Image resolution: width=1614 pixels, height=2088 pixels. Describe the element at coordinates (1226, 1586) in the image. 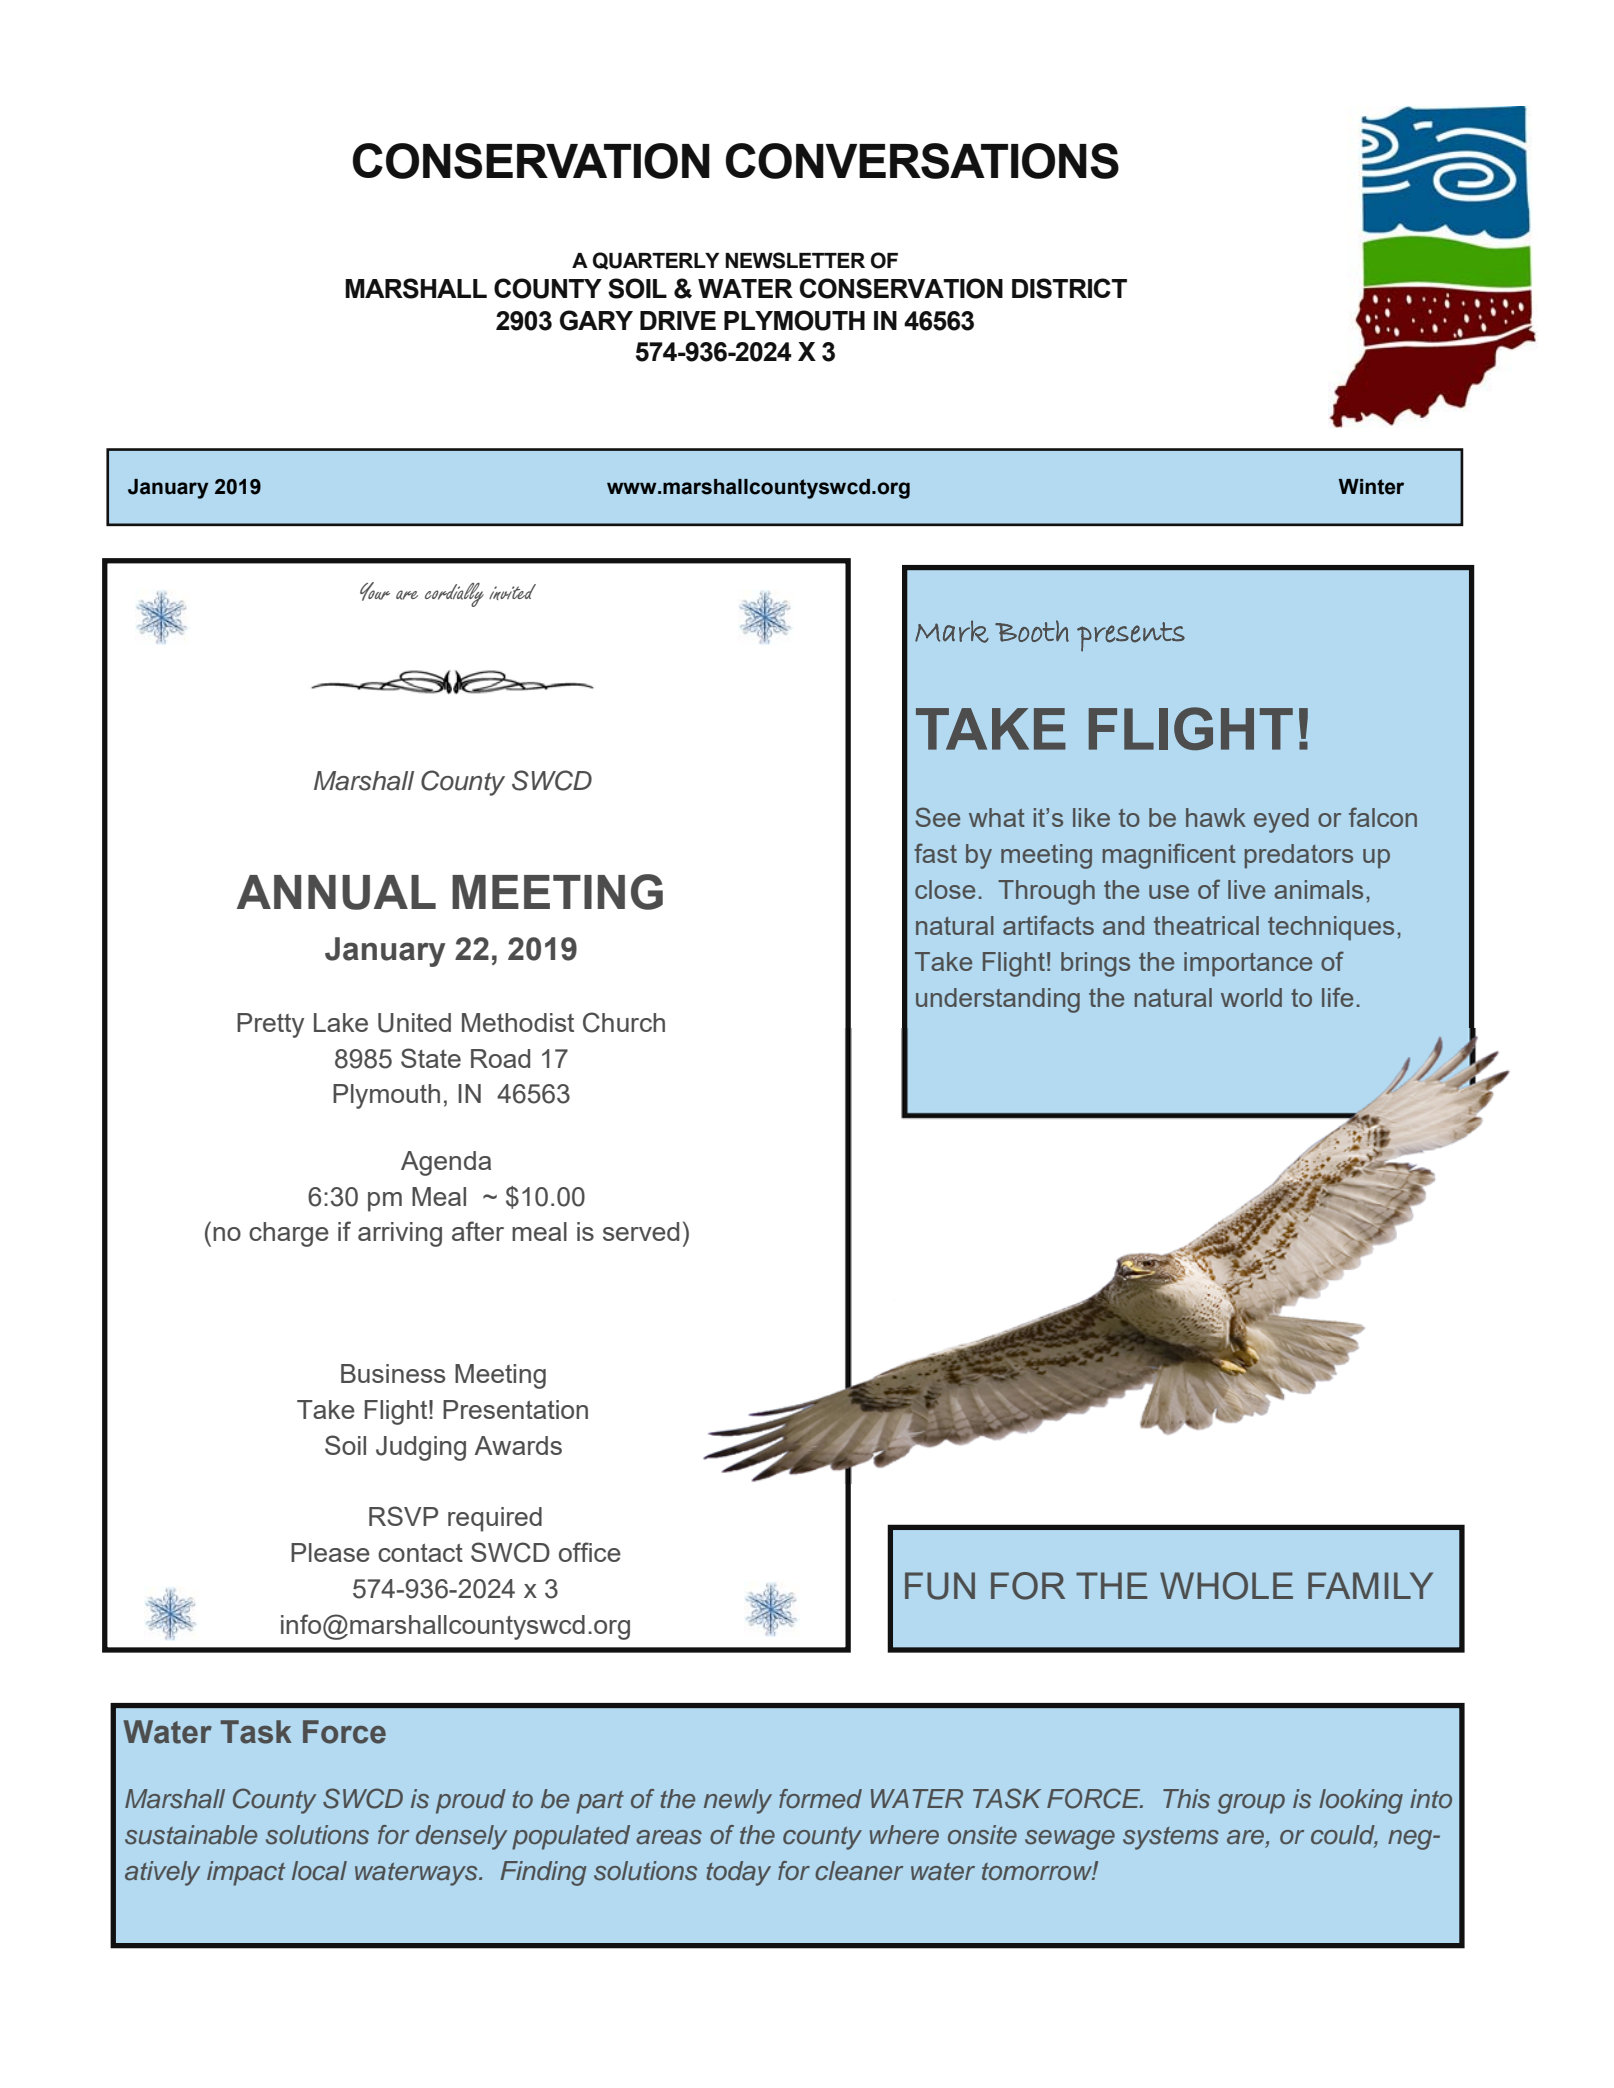

I see `WHOLE` at that location.
